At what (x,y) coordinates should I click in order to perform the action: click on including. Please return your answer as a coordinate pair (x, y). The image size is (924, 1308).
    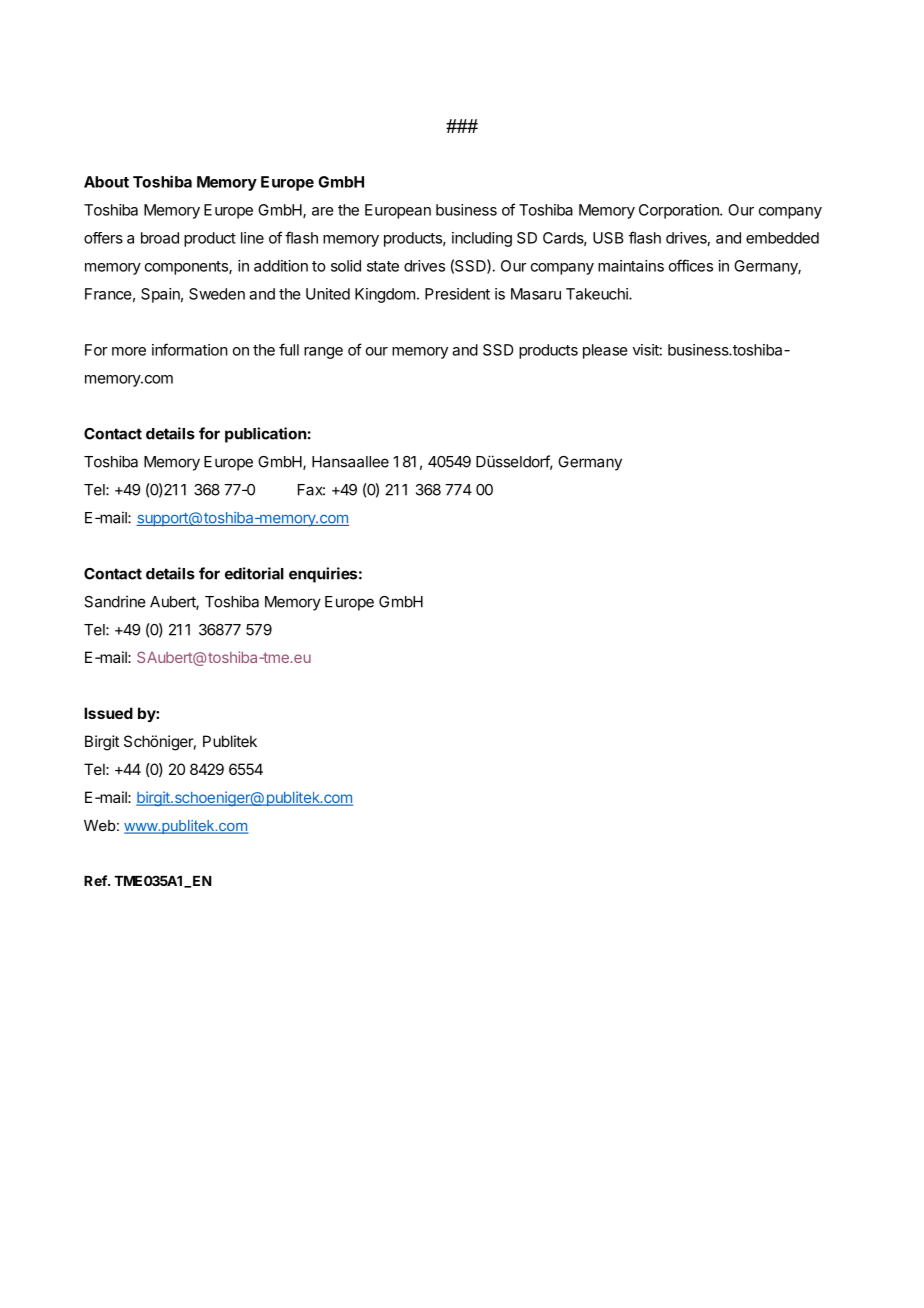
    Looking at the image, I should click on (482, 239).
